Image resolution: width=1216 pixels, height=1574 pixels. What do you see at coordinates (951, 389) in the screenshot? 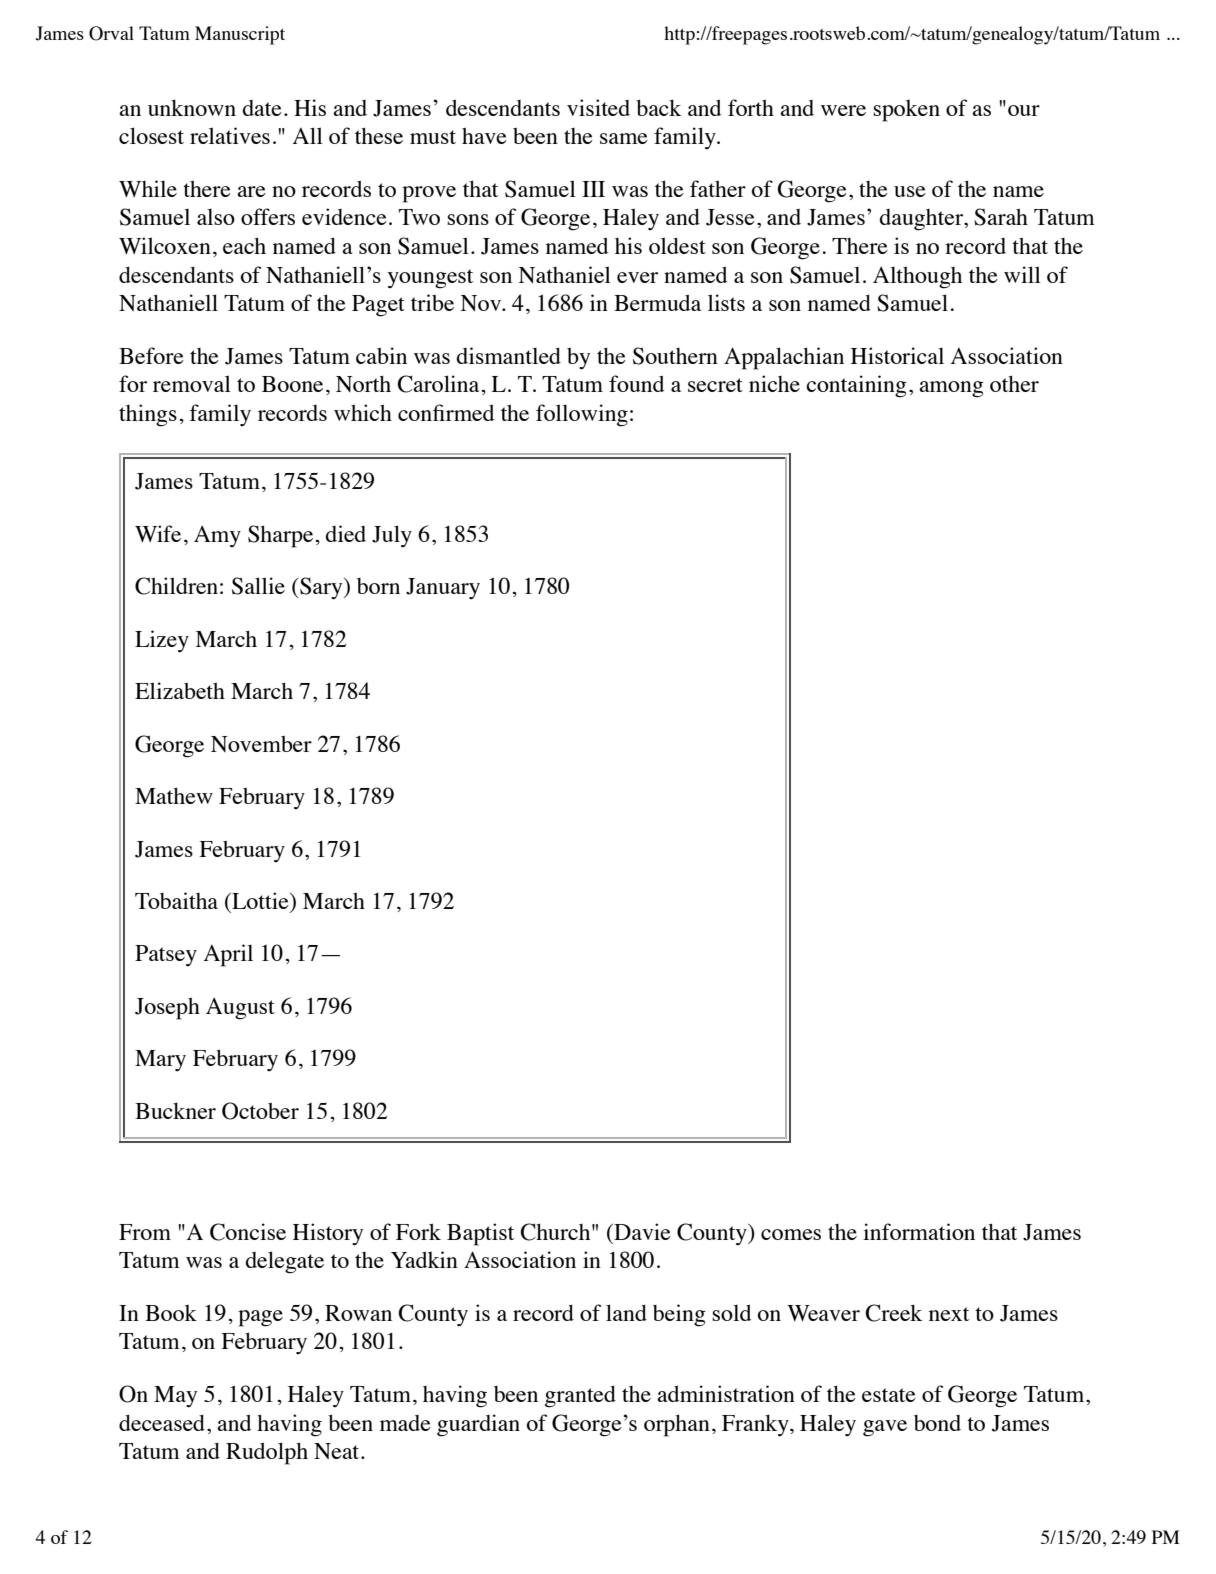
I see `among` at bounding box center [951, 389].
